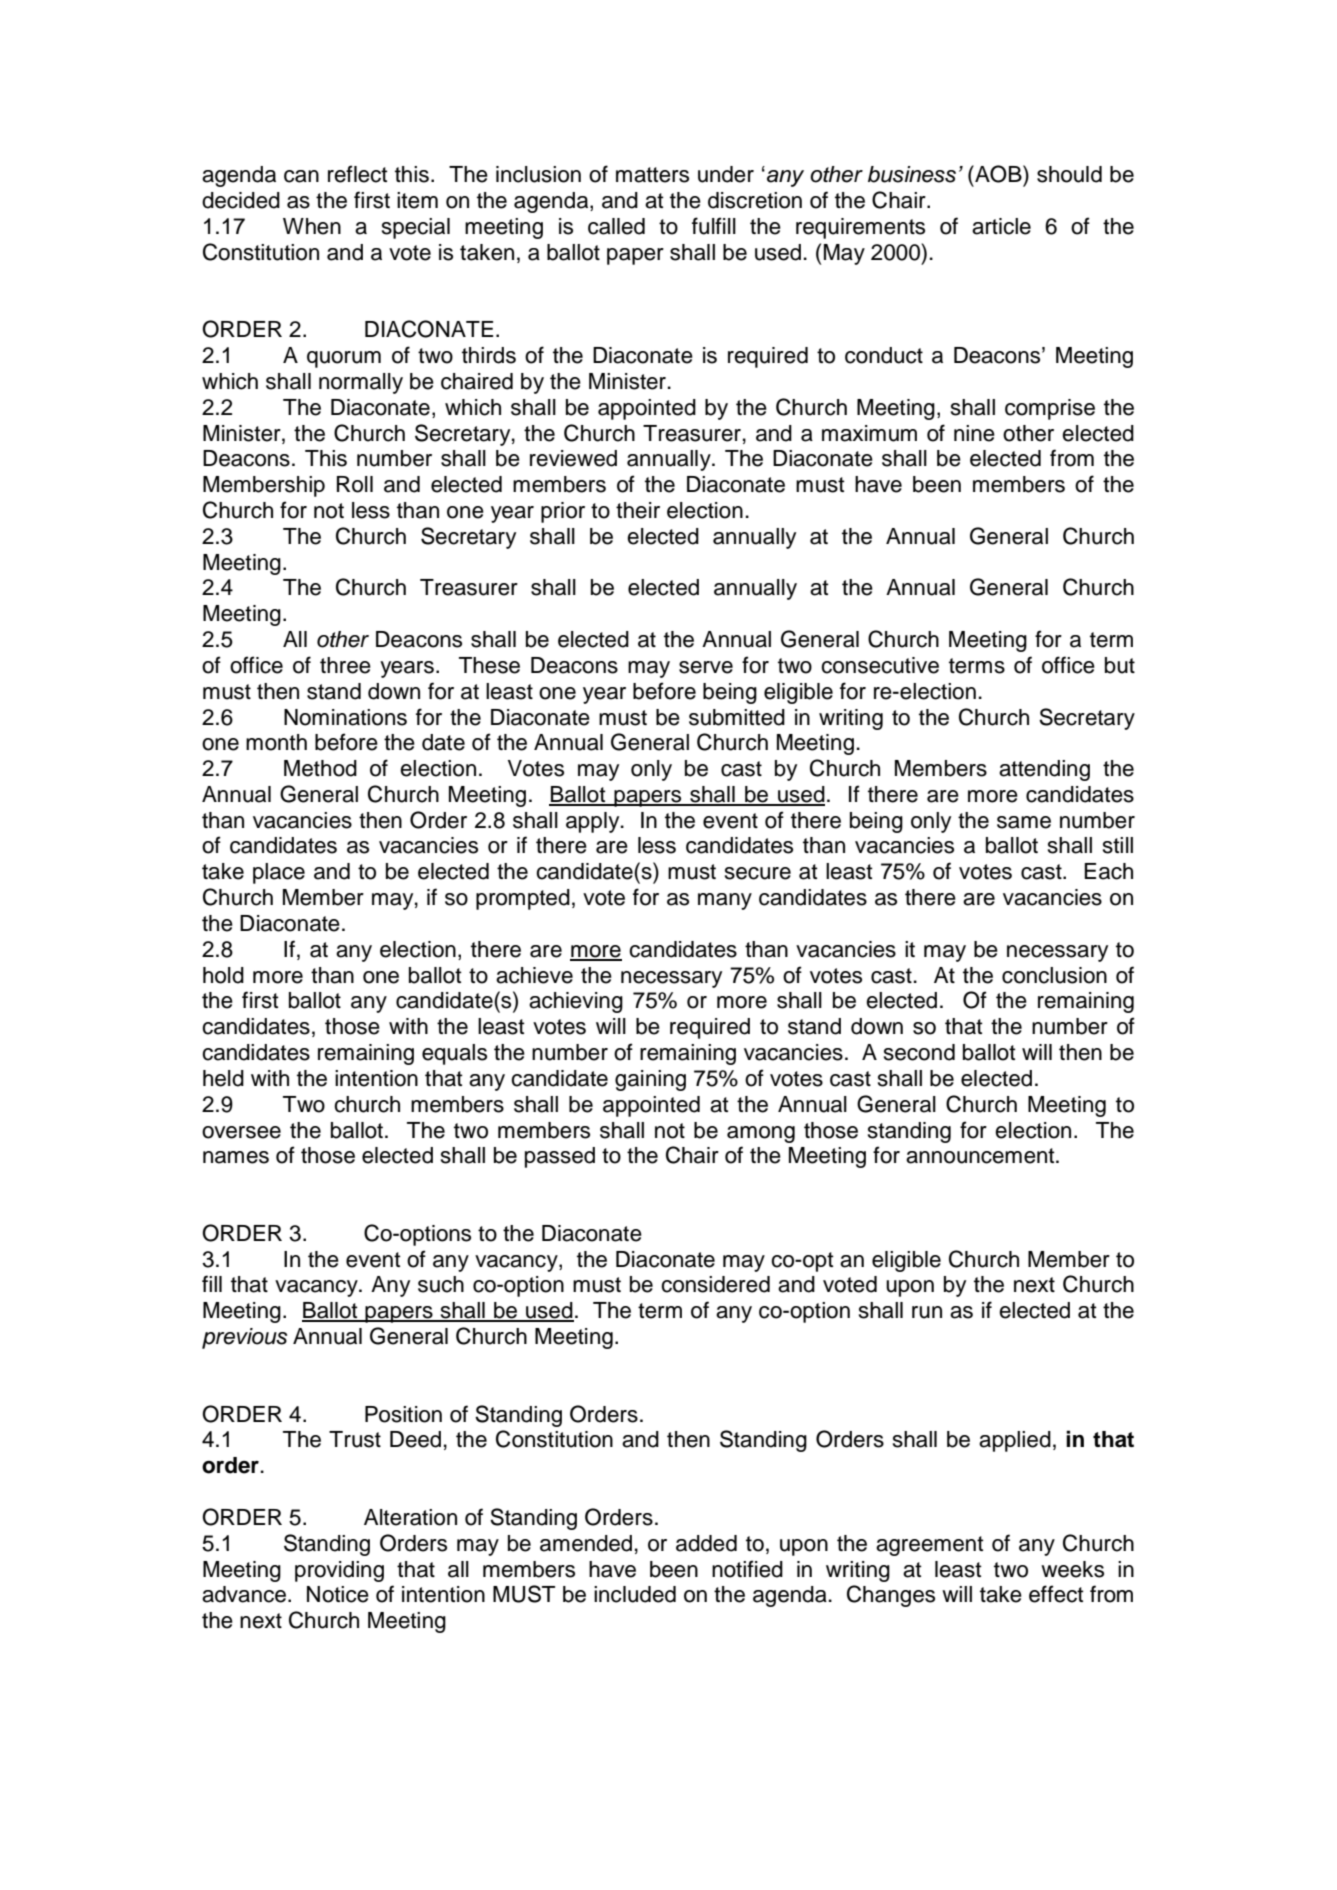 The image size is (1337, 1890). I want to click on matters, so click(652, 175).
